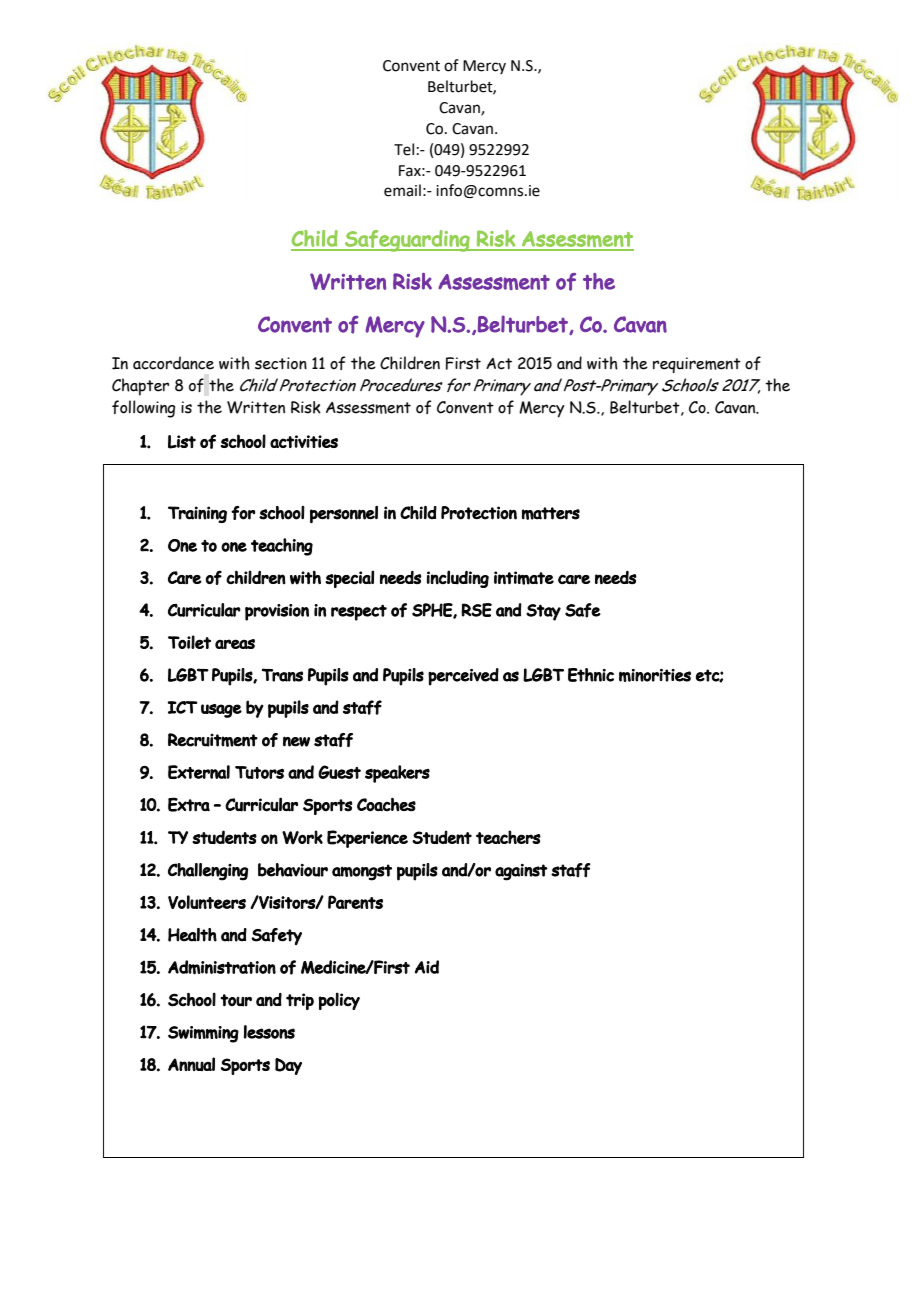 The image size is (924, 1308). Describe the element at coordinates (508, 837) in the screenshot. I see `teachers` at that location.
